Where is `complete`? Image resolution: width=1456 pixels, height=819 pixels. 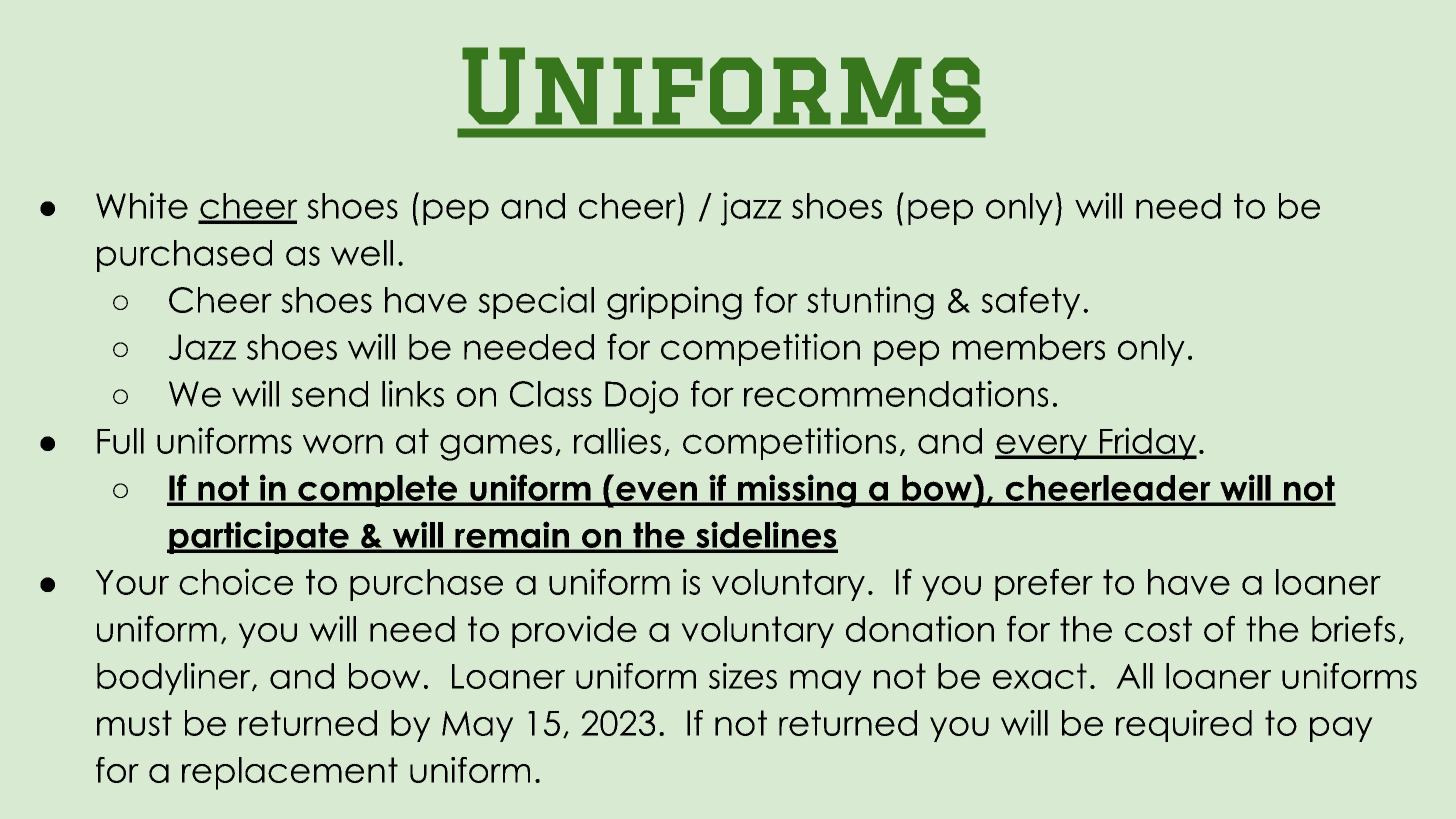 complete is located at coordinates (378, 491).
